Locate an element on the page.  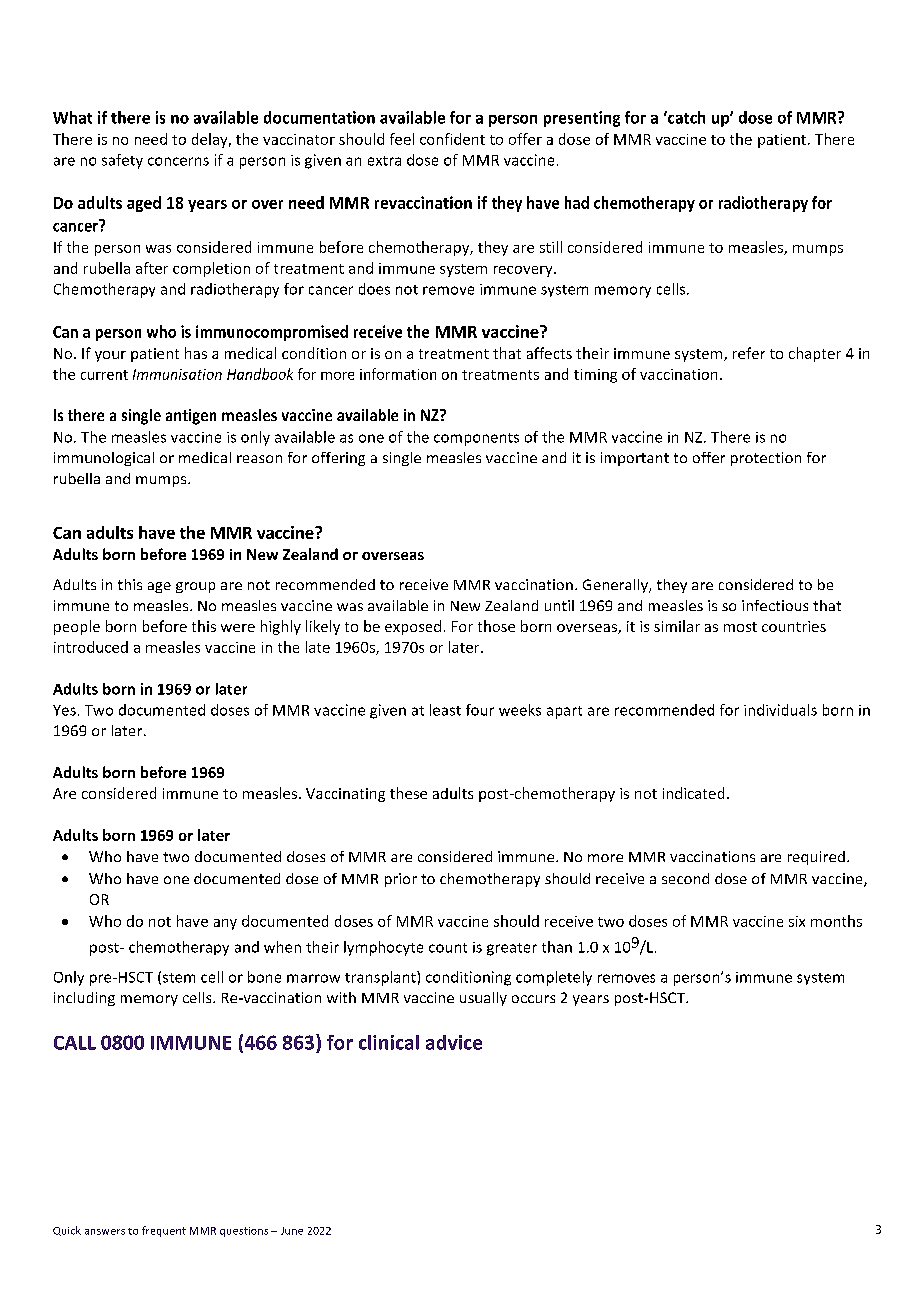
protection is located at coordinates (766, 459).
